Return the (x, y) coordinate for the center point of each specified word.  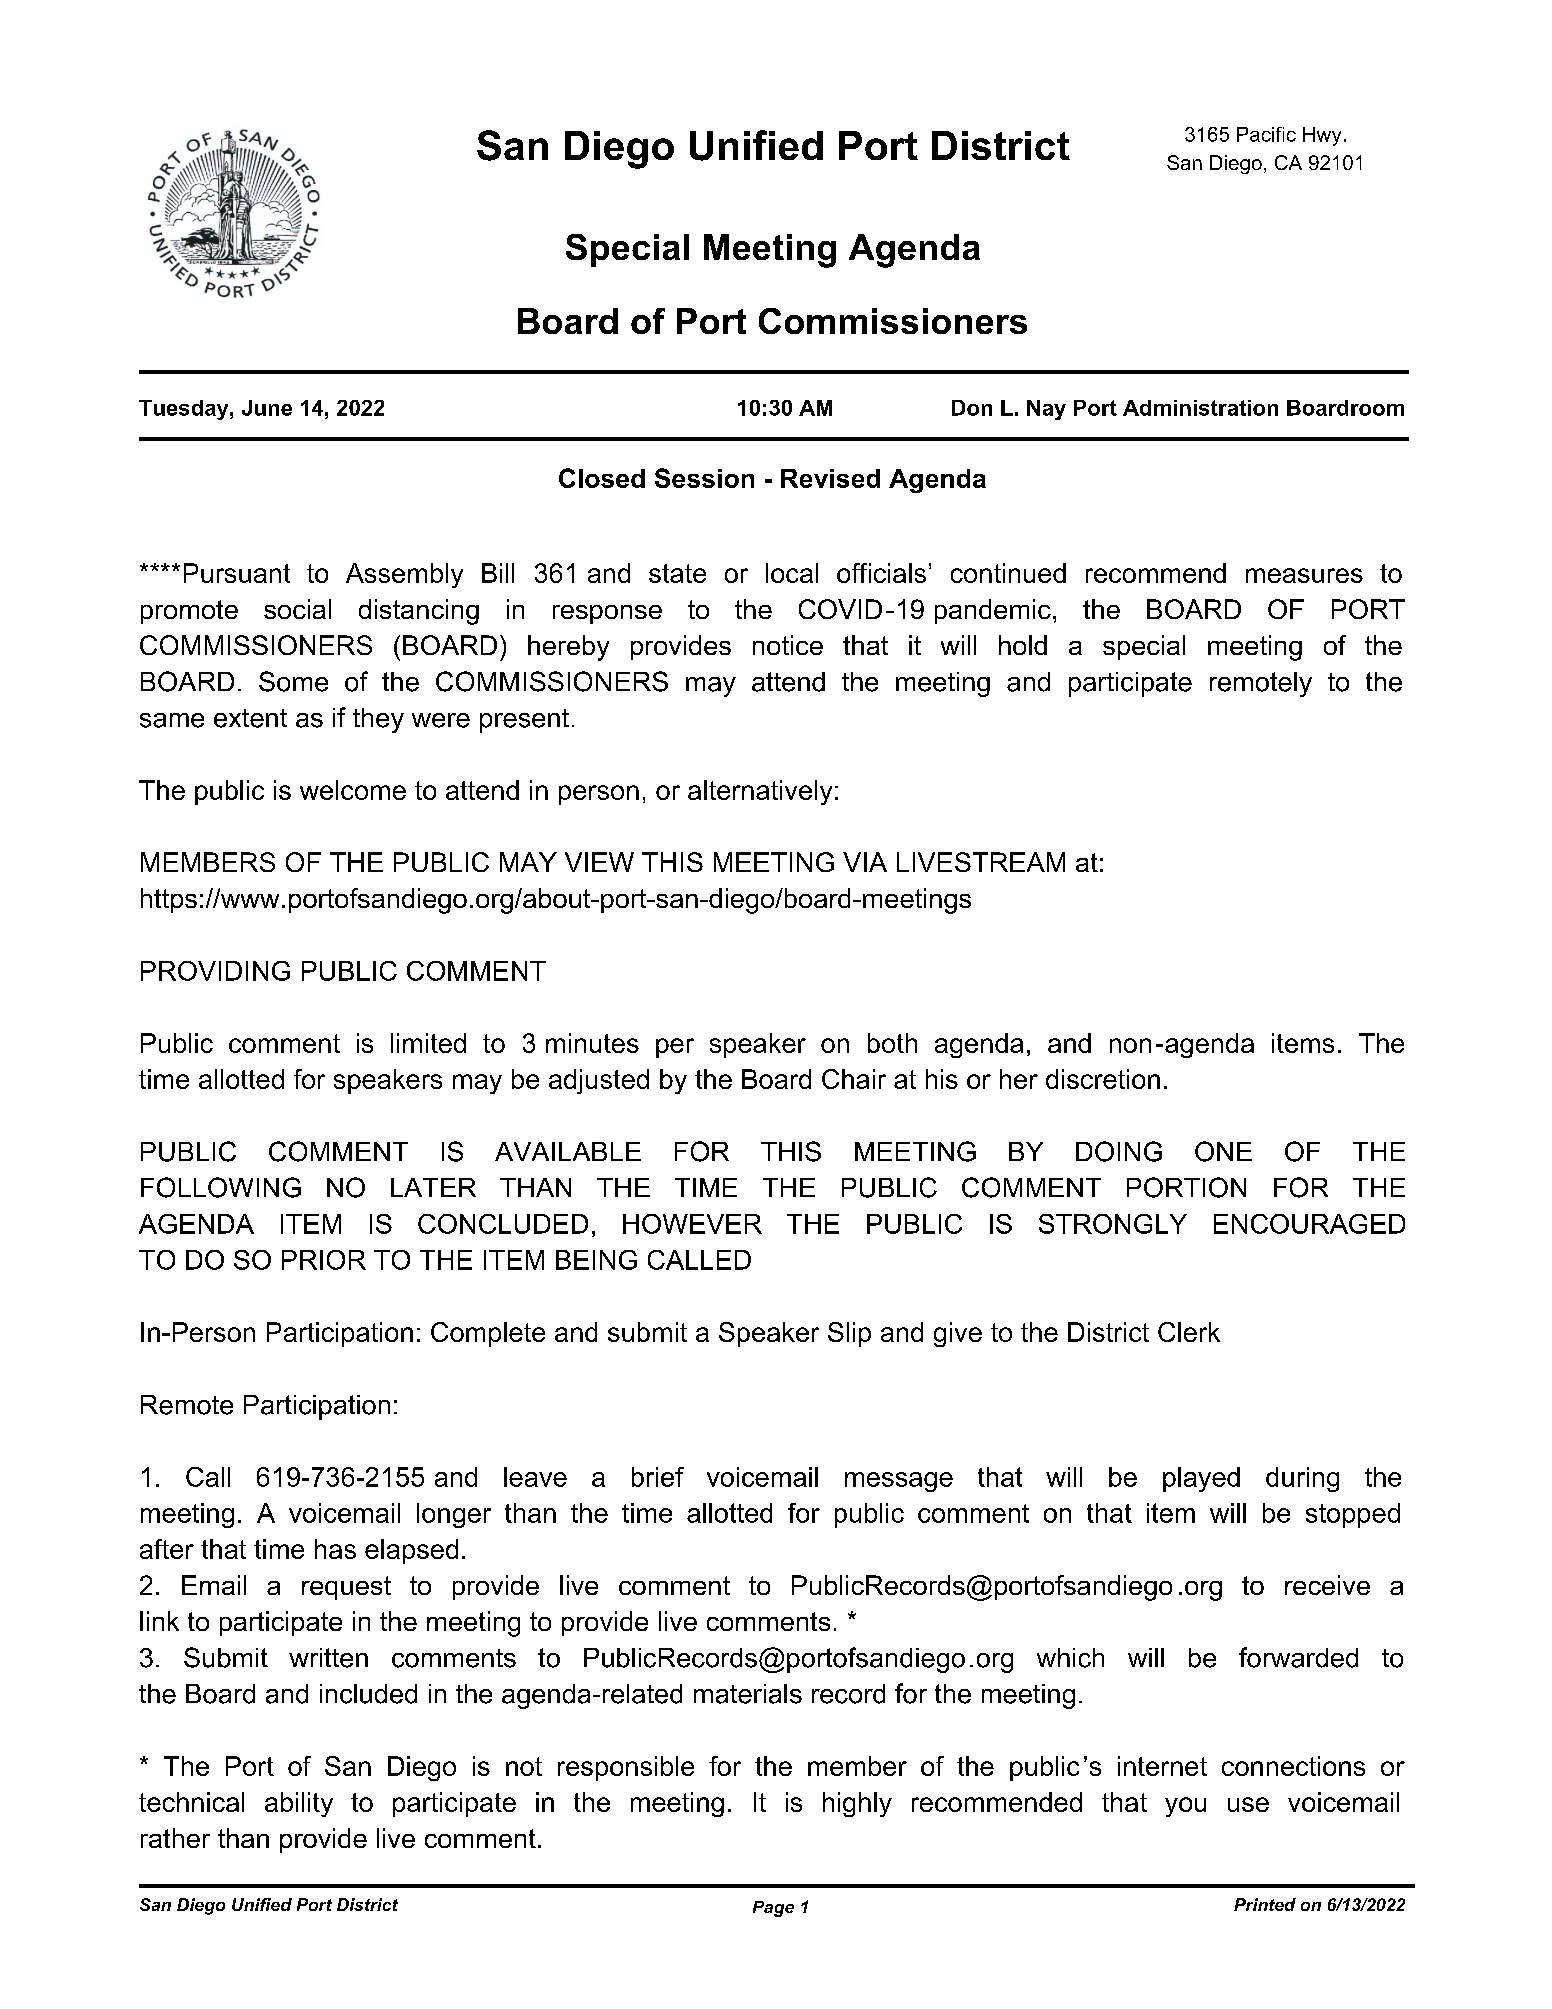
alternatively (760, 792)
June (267, 408)
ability (299, 1804)
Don (972, 408)
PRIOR (324, 1260)
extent (250, 718)
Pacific (1266, 134)
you (1185, 1807)
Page (773, 1909)
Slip (849, 1334)
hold (1023, 645)
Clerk (1189, 1332)
